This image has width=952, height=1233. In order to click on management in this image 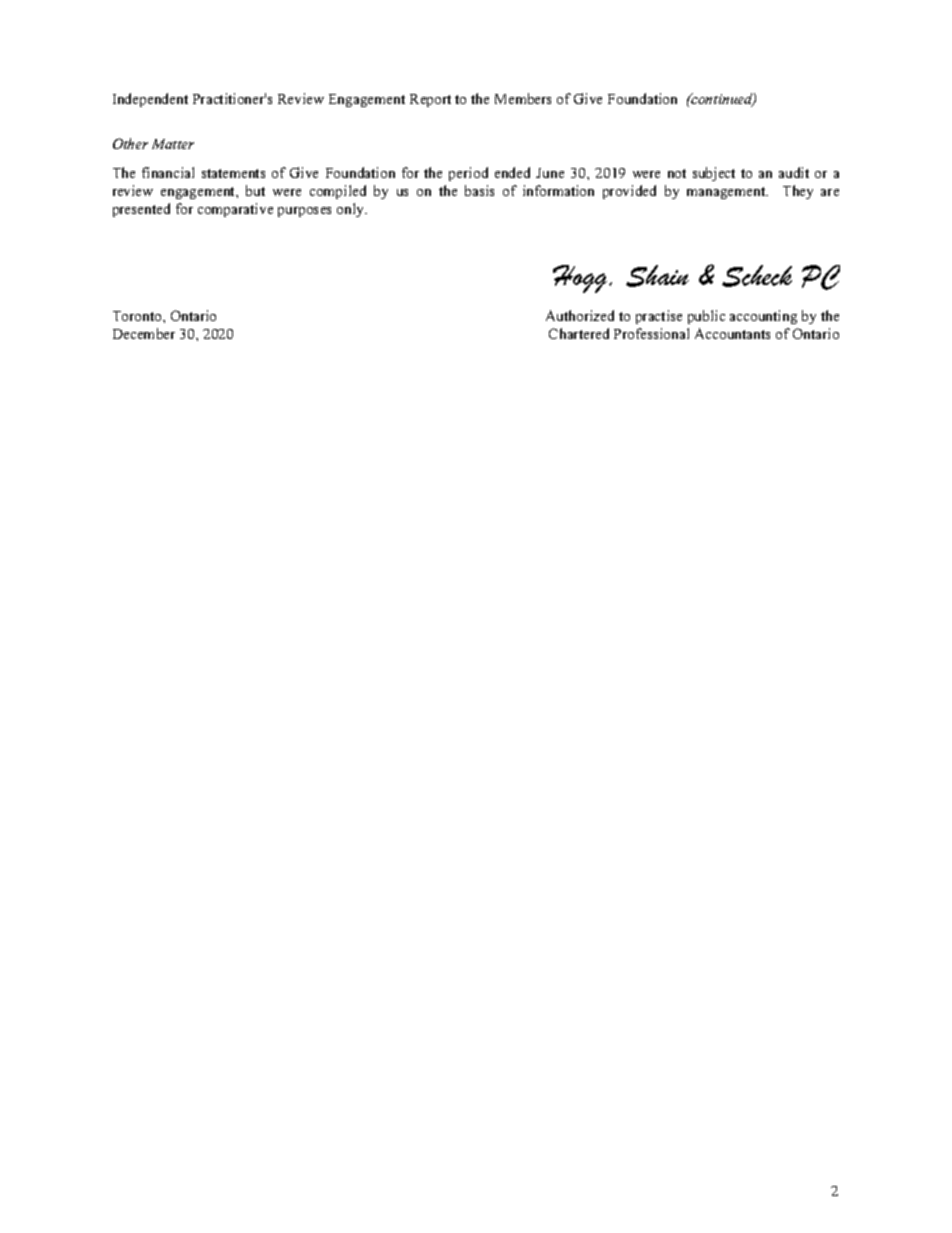, I will do `click(727, 193)`.
